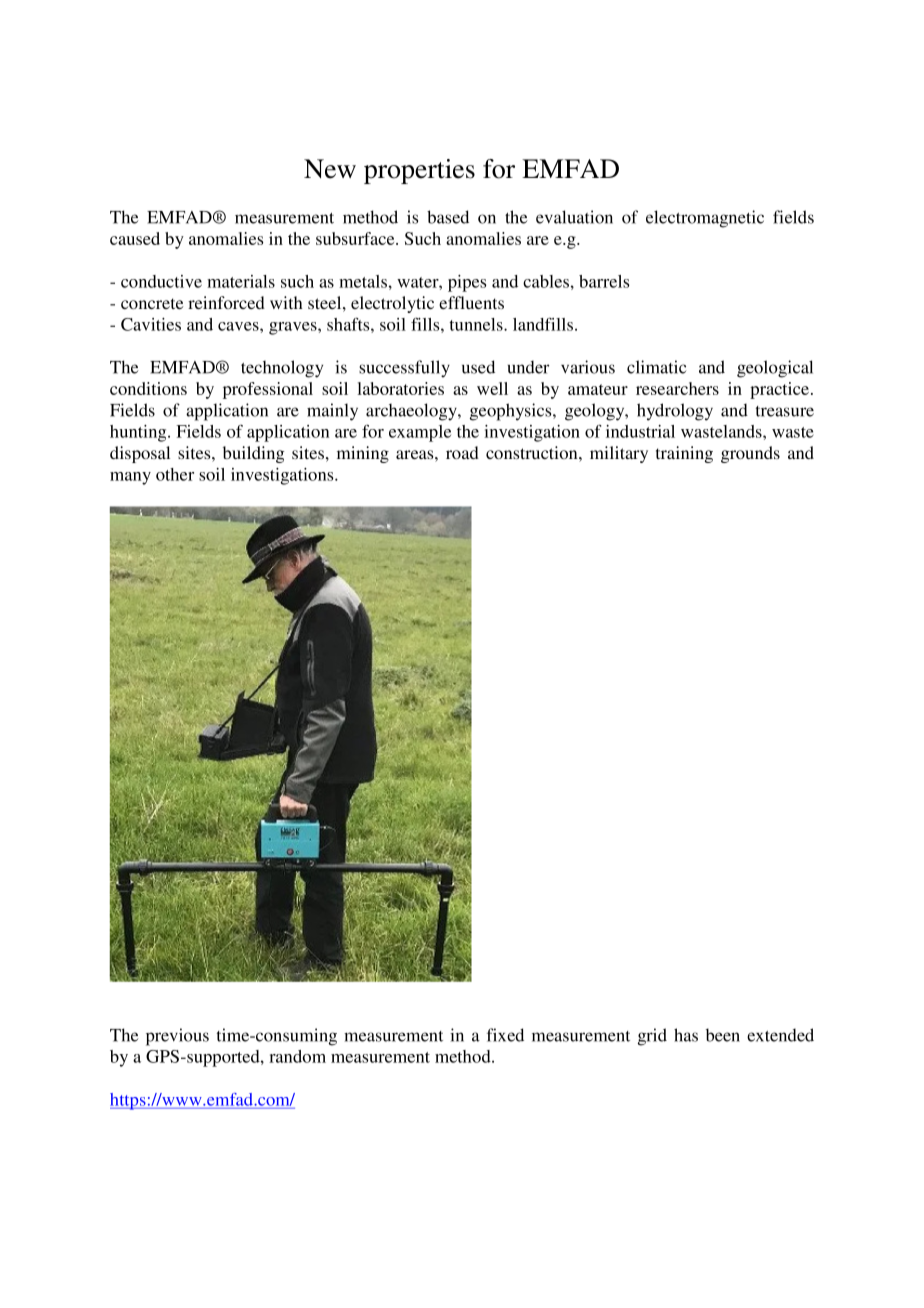 The height and width of the screenshot is (1308, 924). Describe the element at coordinates (462, 452) in the screenshot. I see `road` at that location.
